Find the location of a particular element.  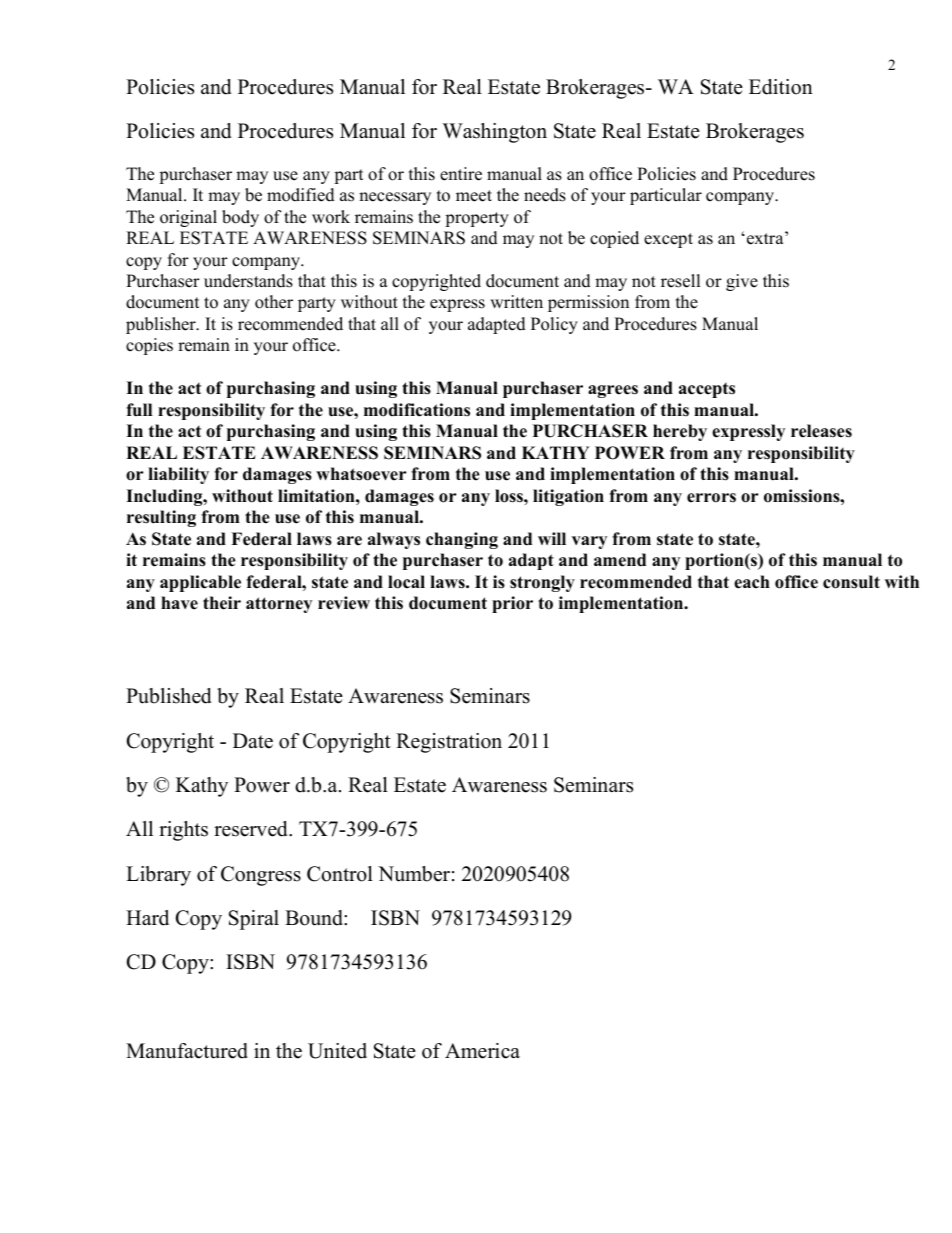

Washington is located at coordinates (494, 133).
